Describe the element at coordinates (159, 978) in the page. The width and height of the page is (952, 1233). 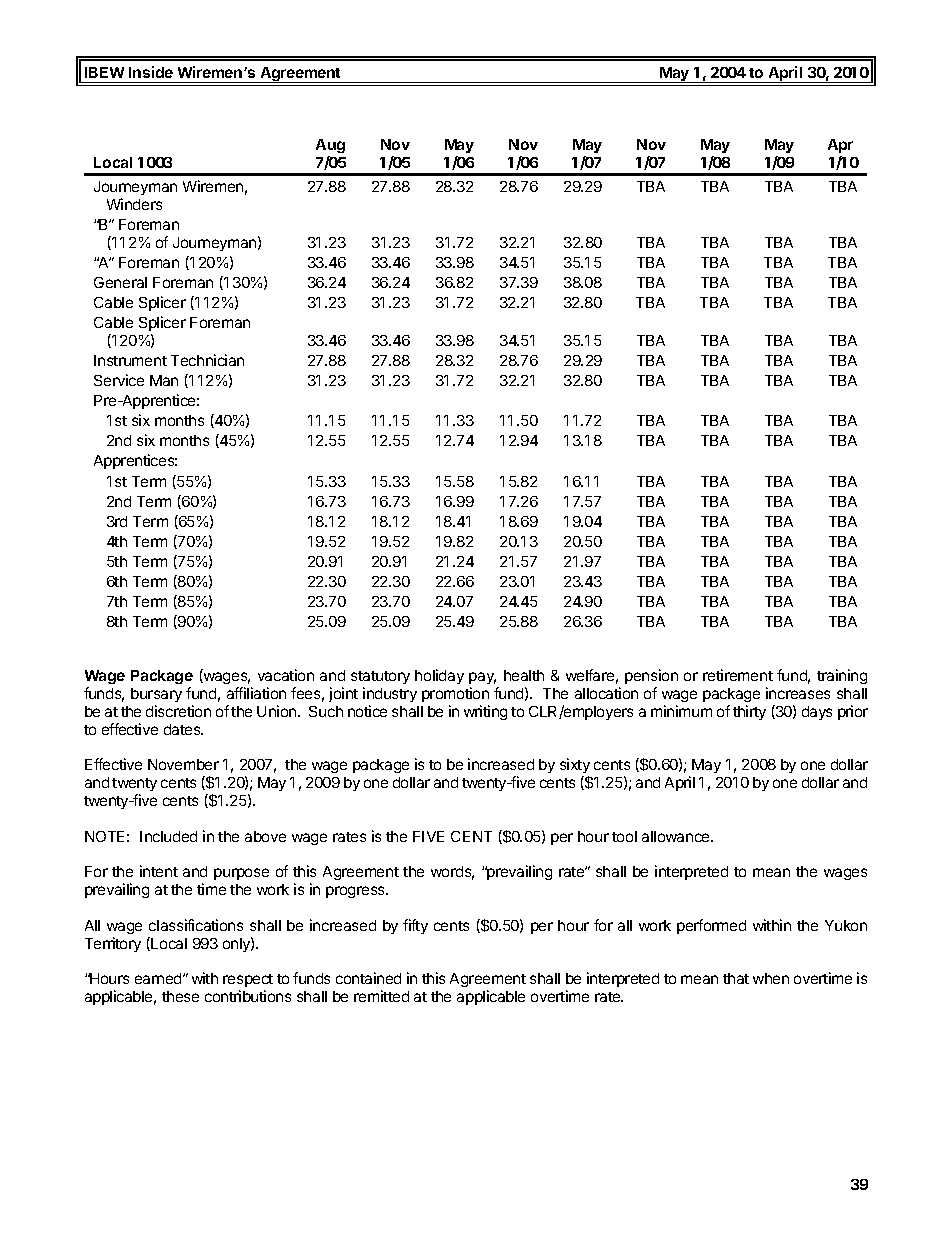
I see `earned` at that location.
